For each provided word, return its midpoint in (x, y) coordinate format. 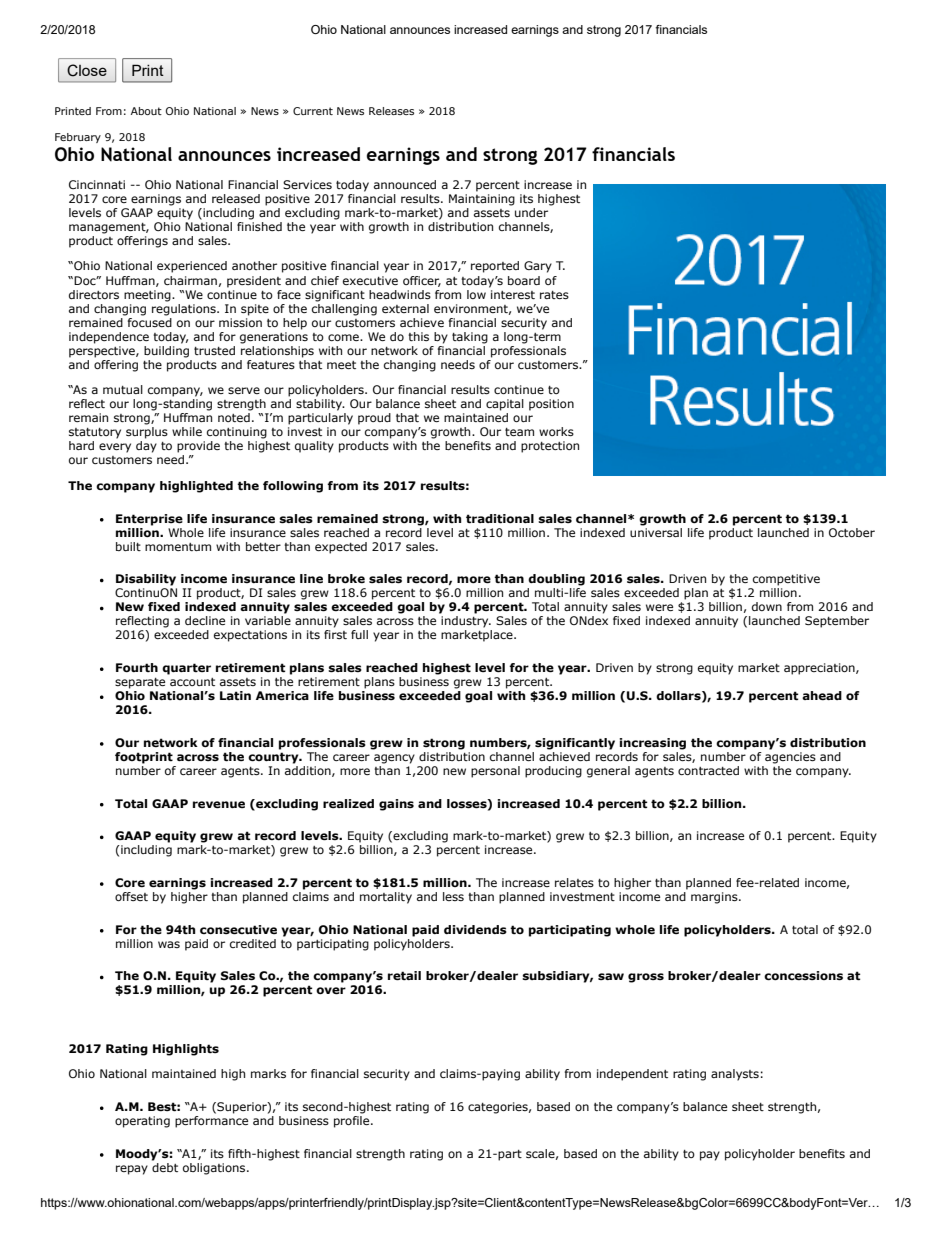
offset (131, 896)
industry (466, 622)
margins (715, 898)
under (533, 211)
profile (353, 1122)
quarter (186, 669)
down (767, 606)
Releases (391, 111)
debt (165, 1166)
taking (470, 338)
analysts (735, 1075)
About (146, 111)
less (453, 896)
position (551, 405)
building (166, 350)
